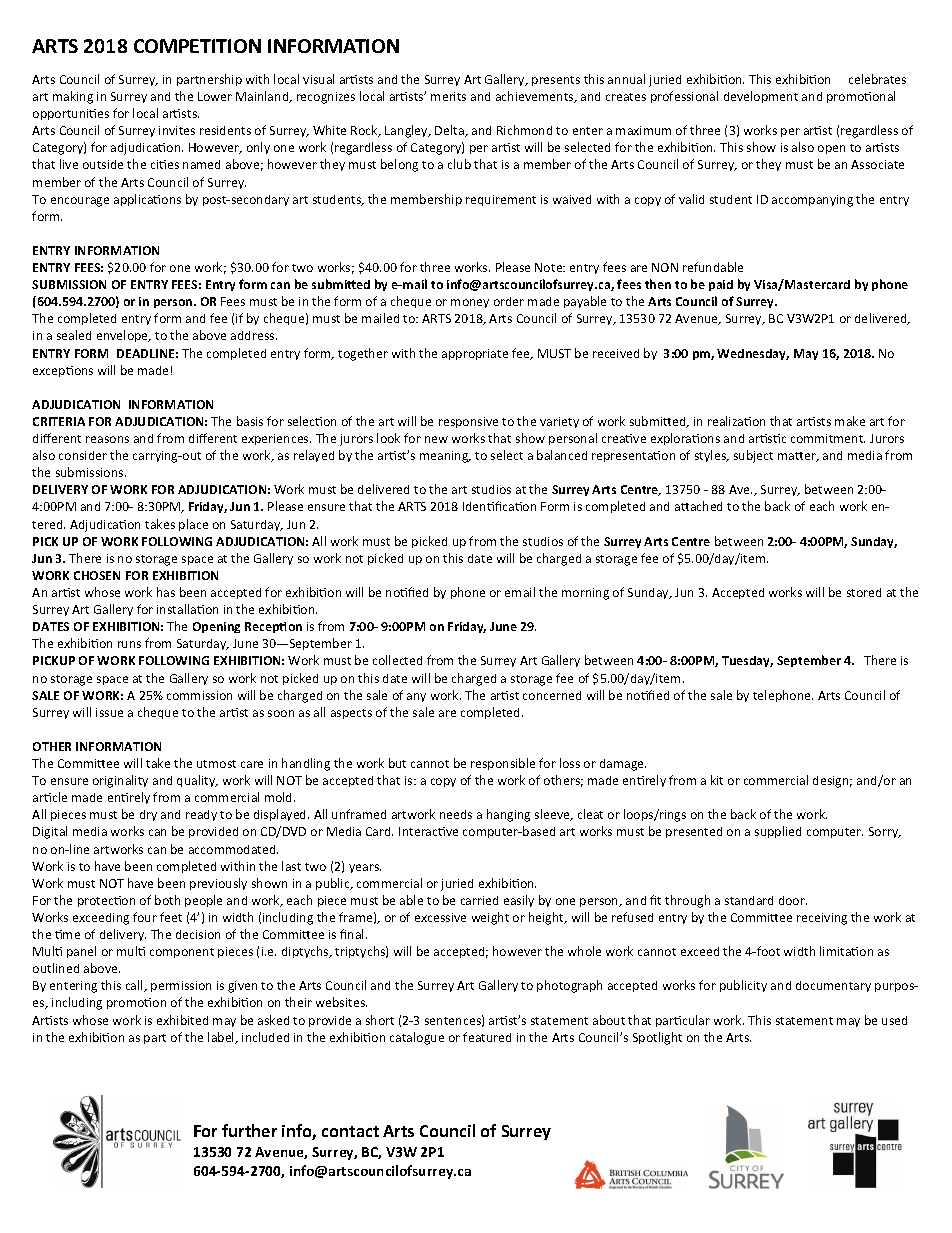 Image resolution: width=952 pixels, height=1233 pixels. What do you see at coordinates (109, 712) in the screenshot?
I see `issue` at bounding box center [109, 712].
